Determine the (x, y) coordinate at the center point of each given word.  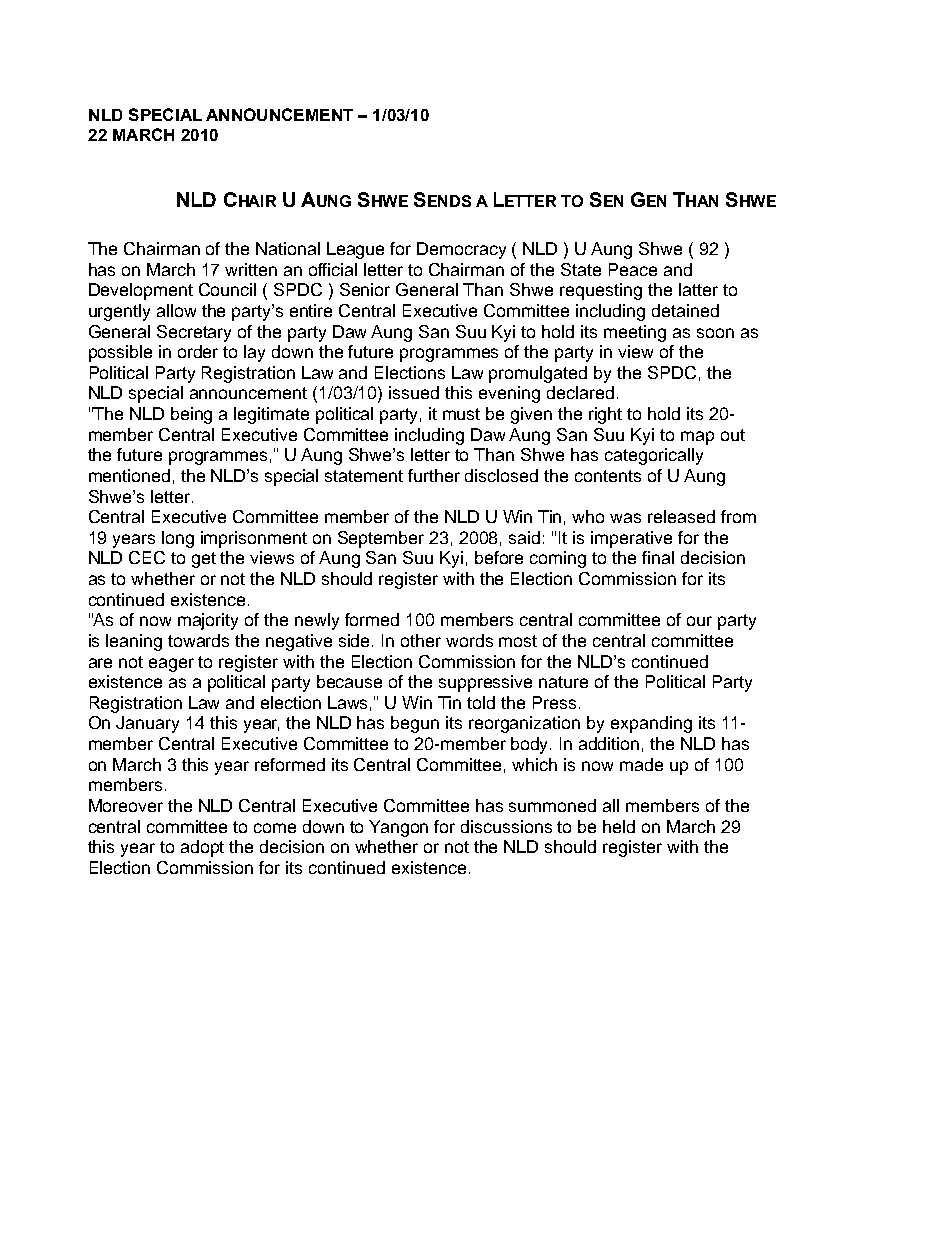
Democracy (461, 250)
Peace (633, 269)
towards (198, 640)
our (699, 621)
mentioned (129, 475)
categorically (654, 456)
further (434, 475)
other (421, 640)
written (251, 269)
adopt (202, 848)
